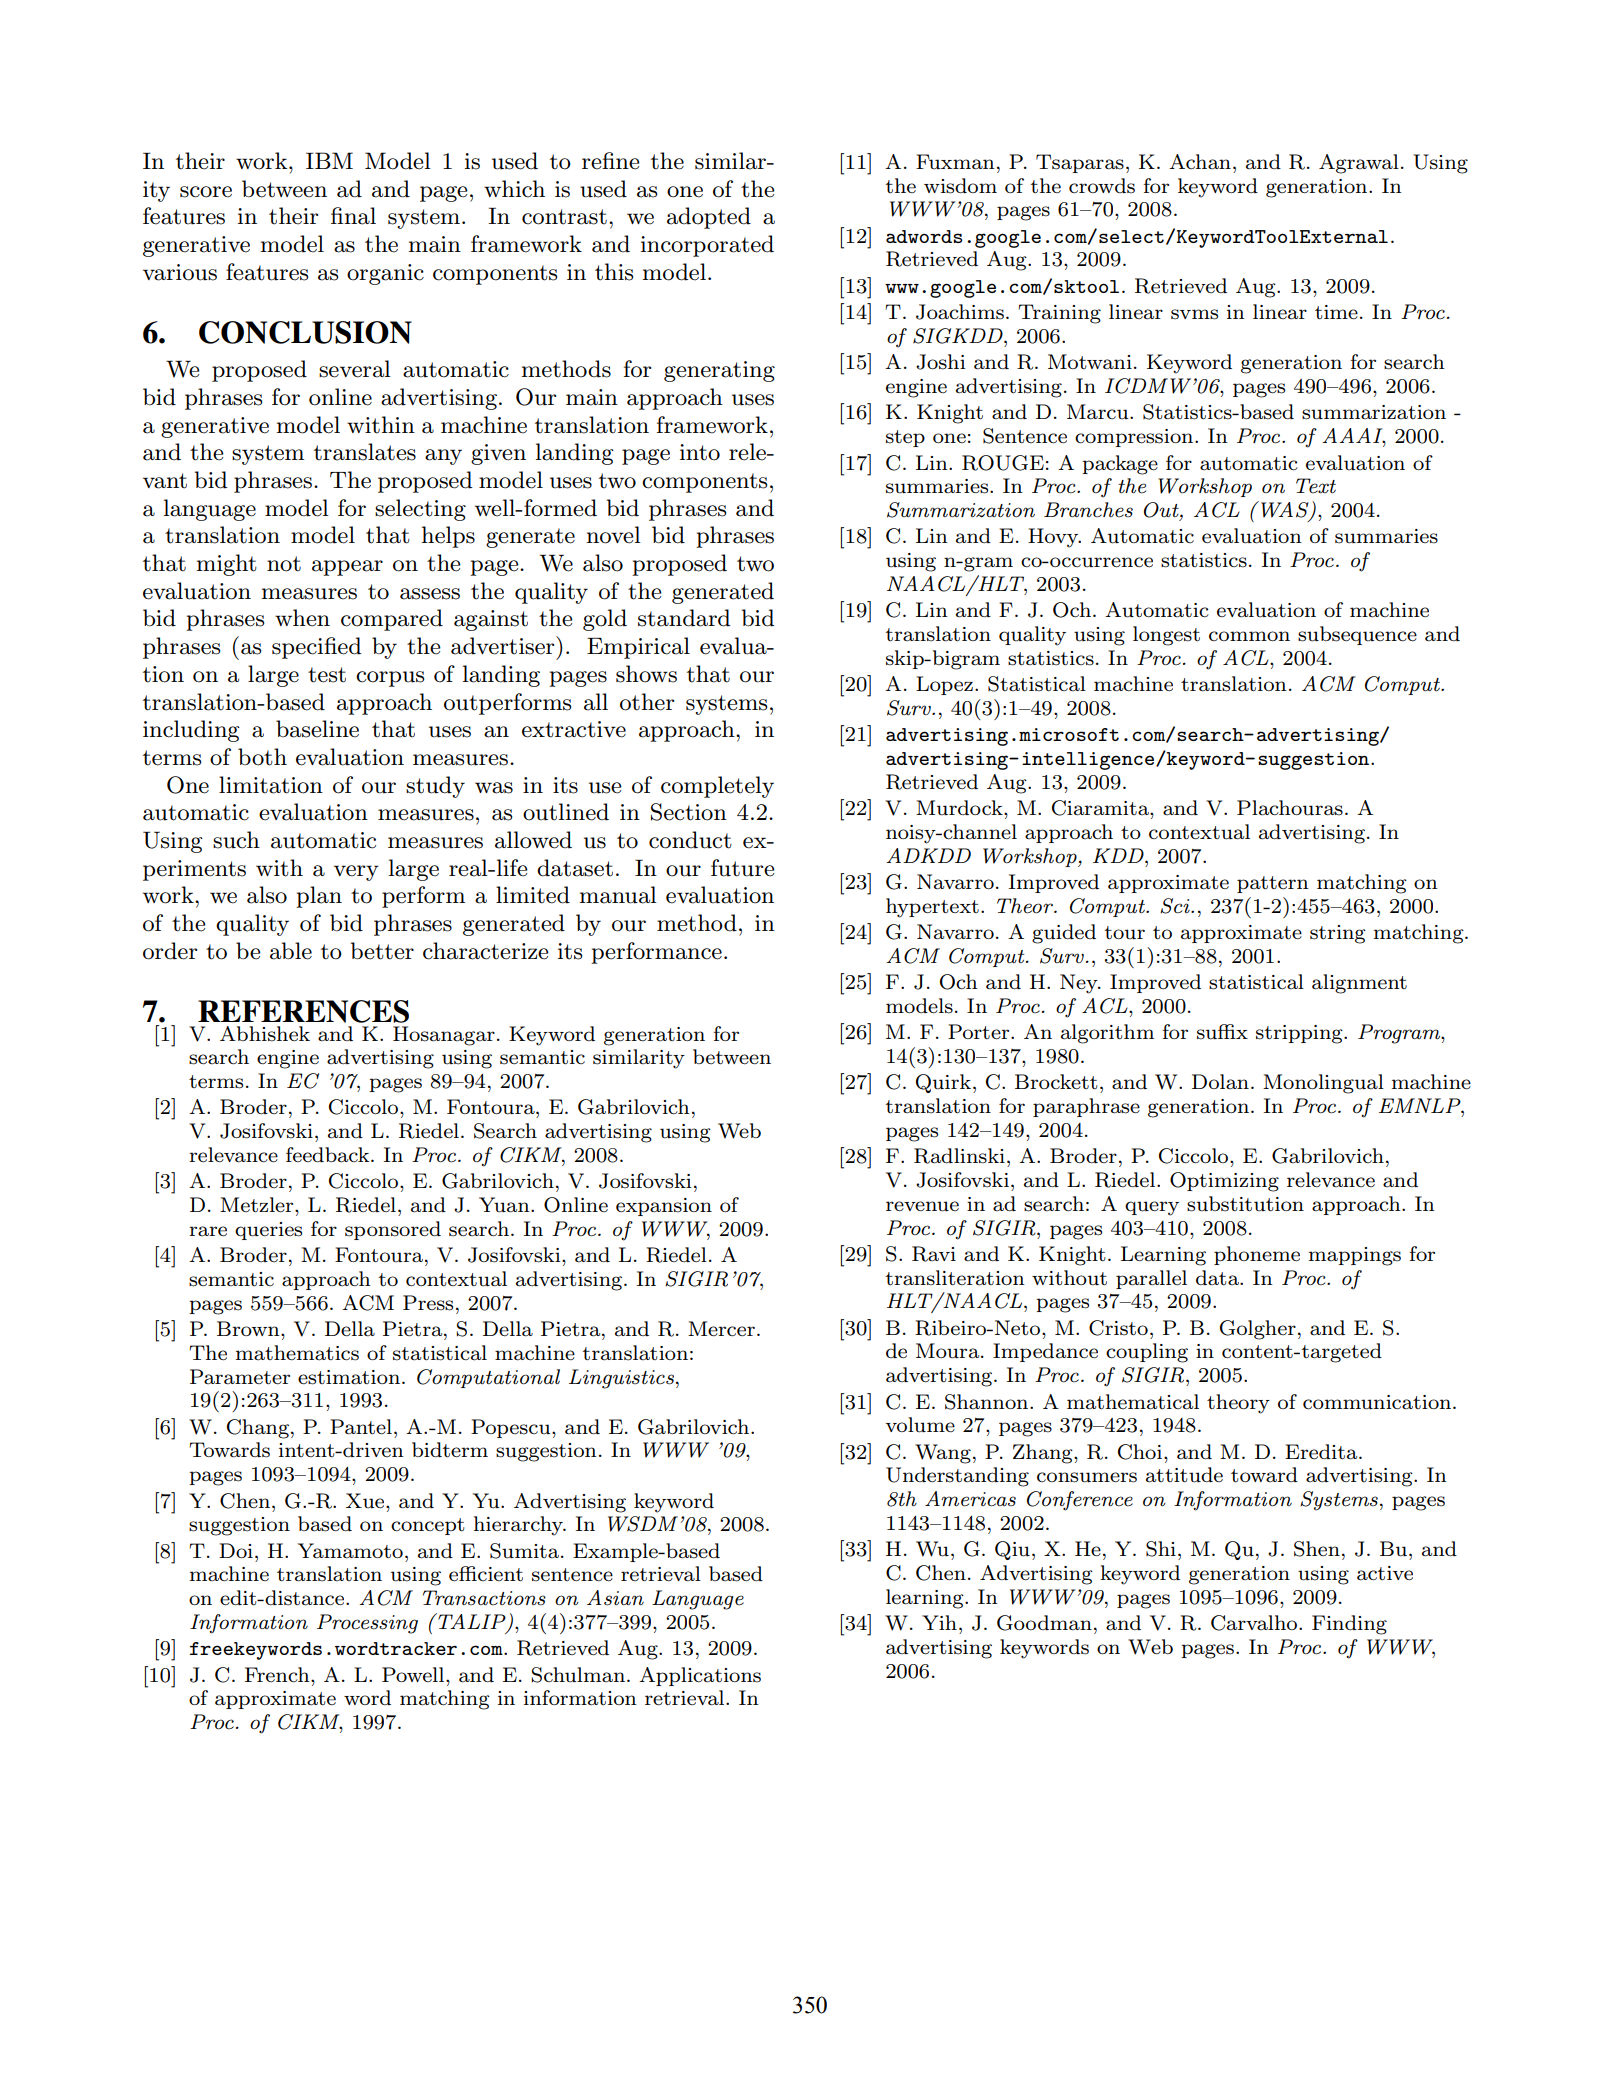 This screenshot has width=1620, height=2097. What do you see at coordinates (278, 1675) in the screenshot?
I see `French` at bounding box center [278, 1675].
